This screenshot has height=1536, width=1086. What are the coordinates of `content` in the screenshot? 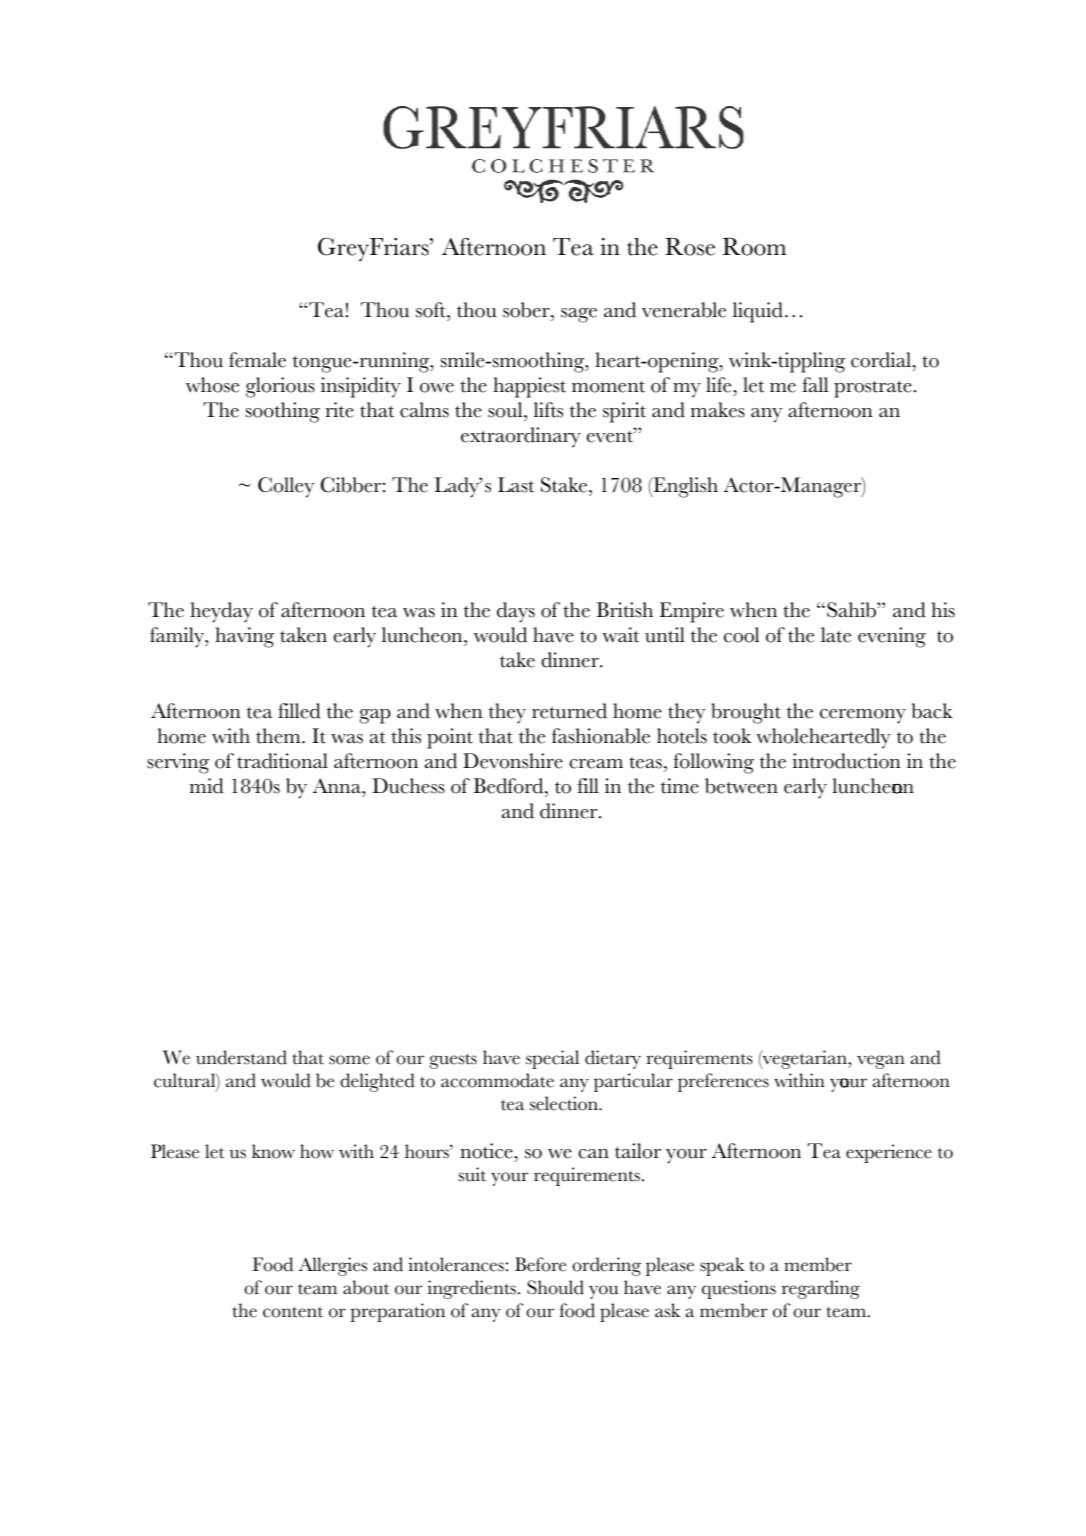 It's located at (293, 1312).
